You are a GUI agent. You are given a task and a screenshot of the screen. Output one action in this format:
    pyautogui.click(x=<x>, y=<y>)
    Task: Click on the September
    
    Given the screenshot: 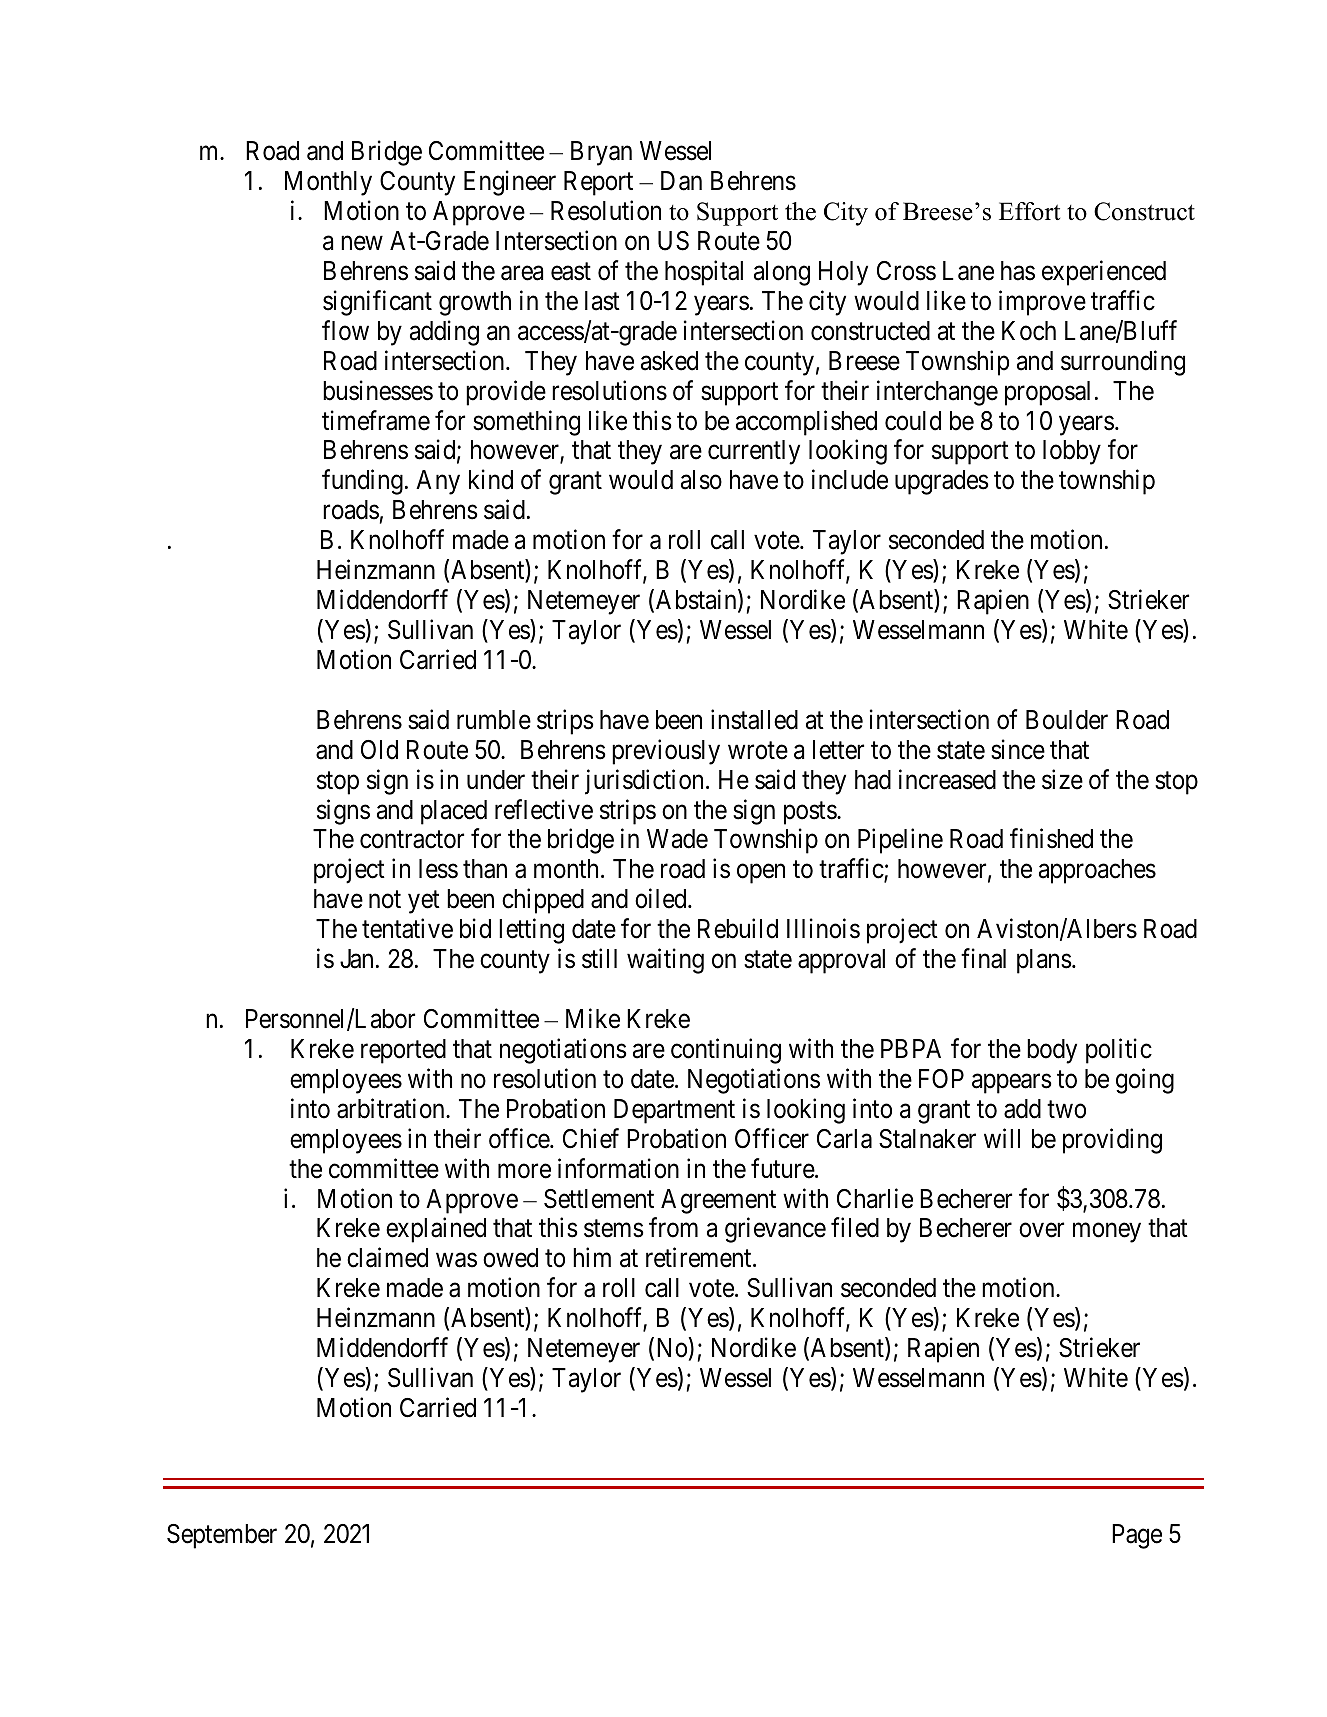 What is the action you would take?
    pyautogui.click(x=222, y=1536)
